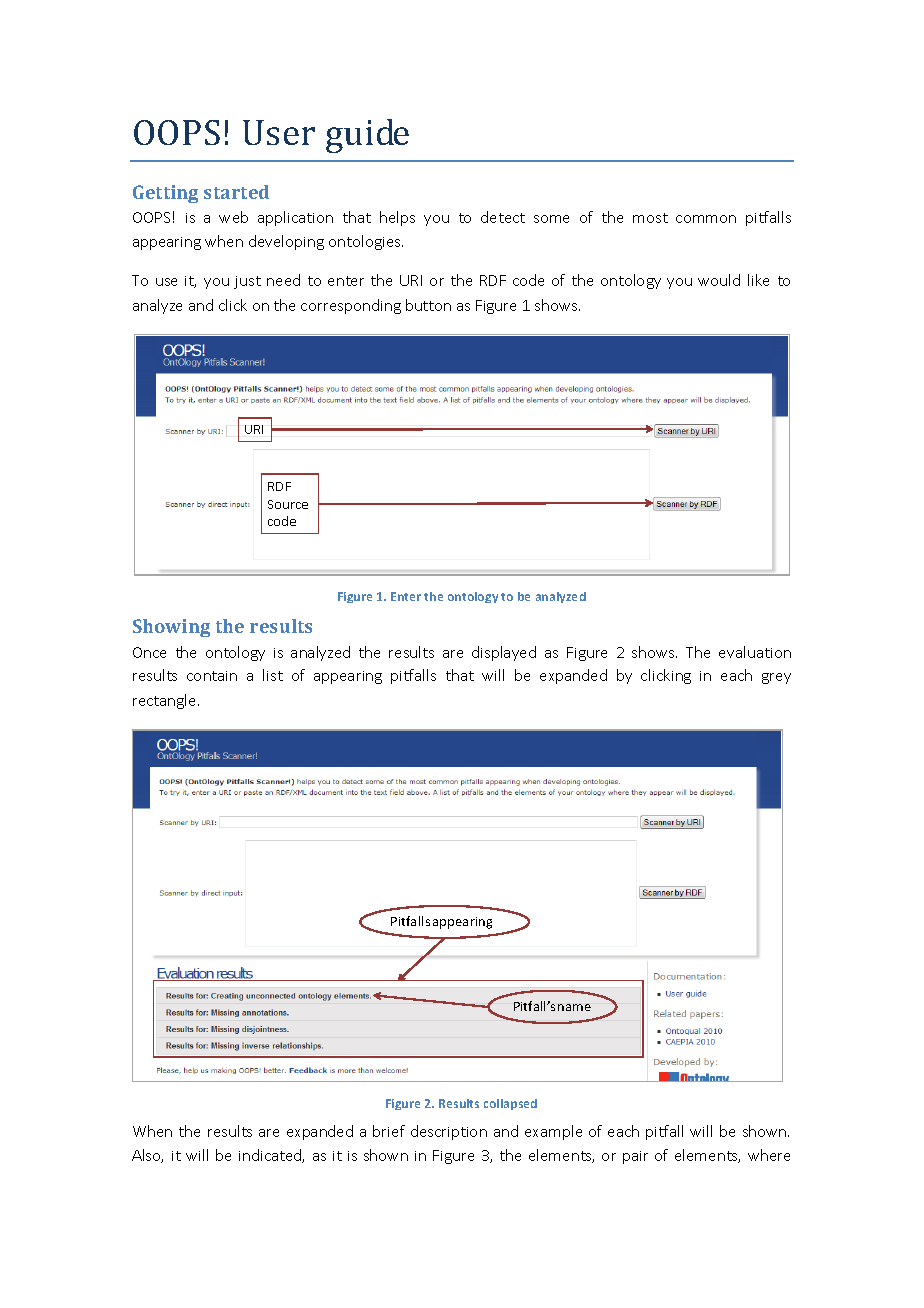 The image size is (924, 1308). Describe the element at coordinates (212, 676) in the screenshot. I see `contain` at that location.
